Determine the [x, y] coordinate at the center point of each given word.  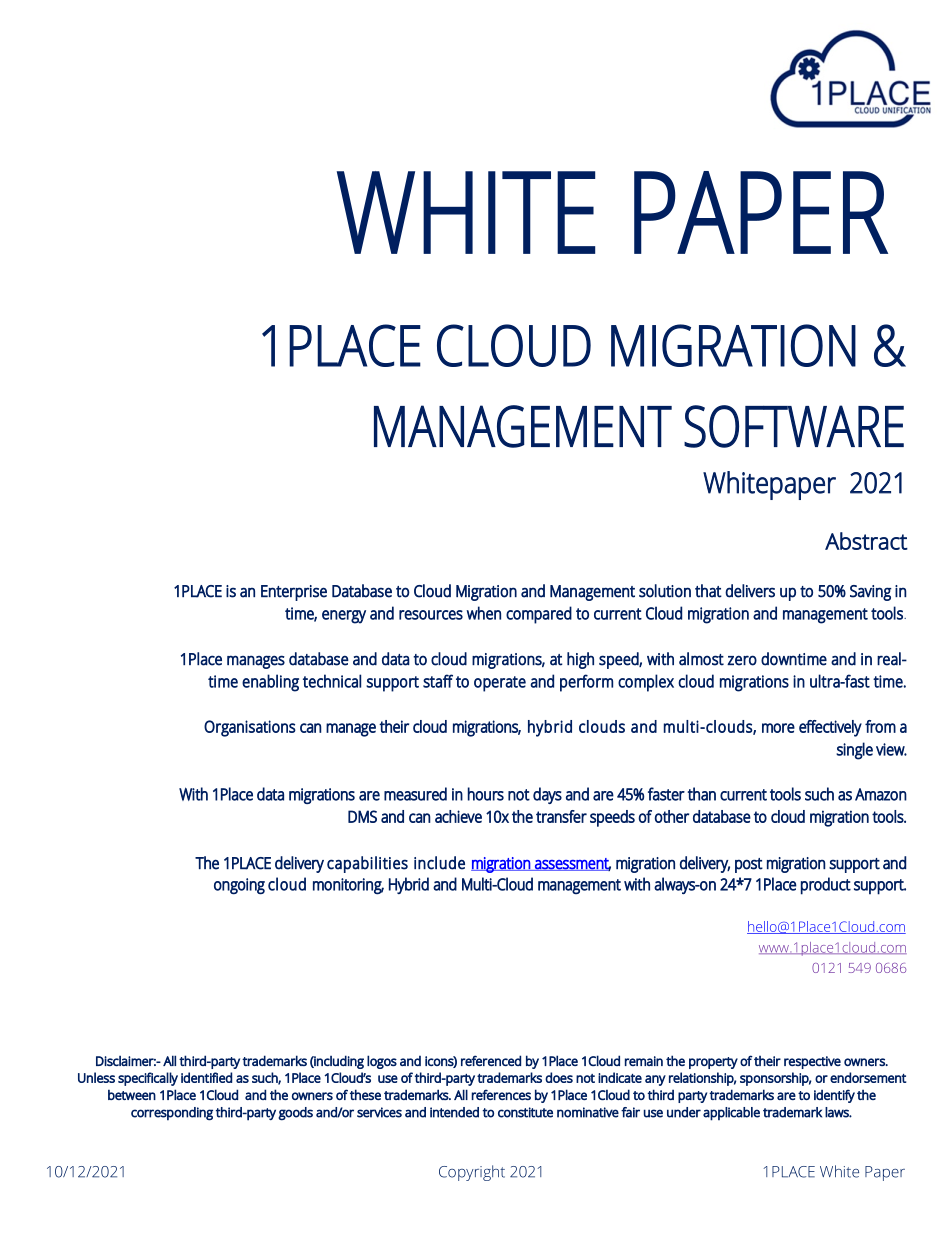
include [439, 863]
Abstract [866, 541]
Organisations [250, 728]
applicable [731, 1114]
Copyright [472, 1173]
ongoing [239, 886]
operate [500, 684]
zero [742, 660]
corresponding [172, 1114]
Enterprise [294, 593]
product [826, 886]
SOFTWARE [794, 426]
